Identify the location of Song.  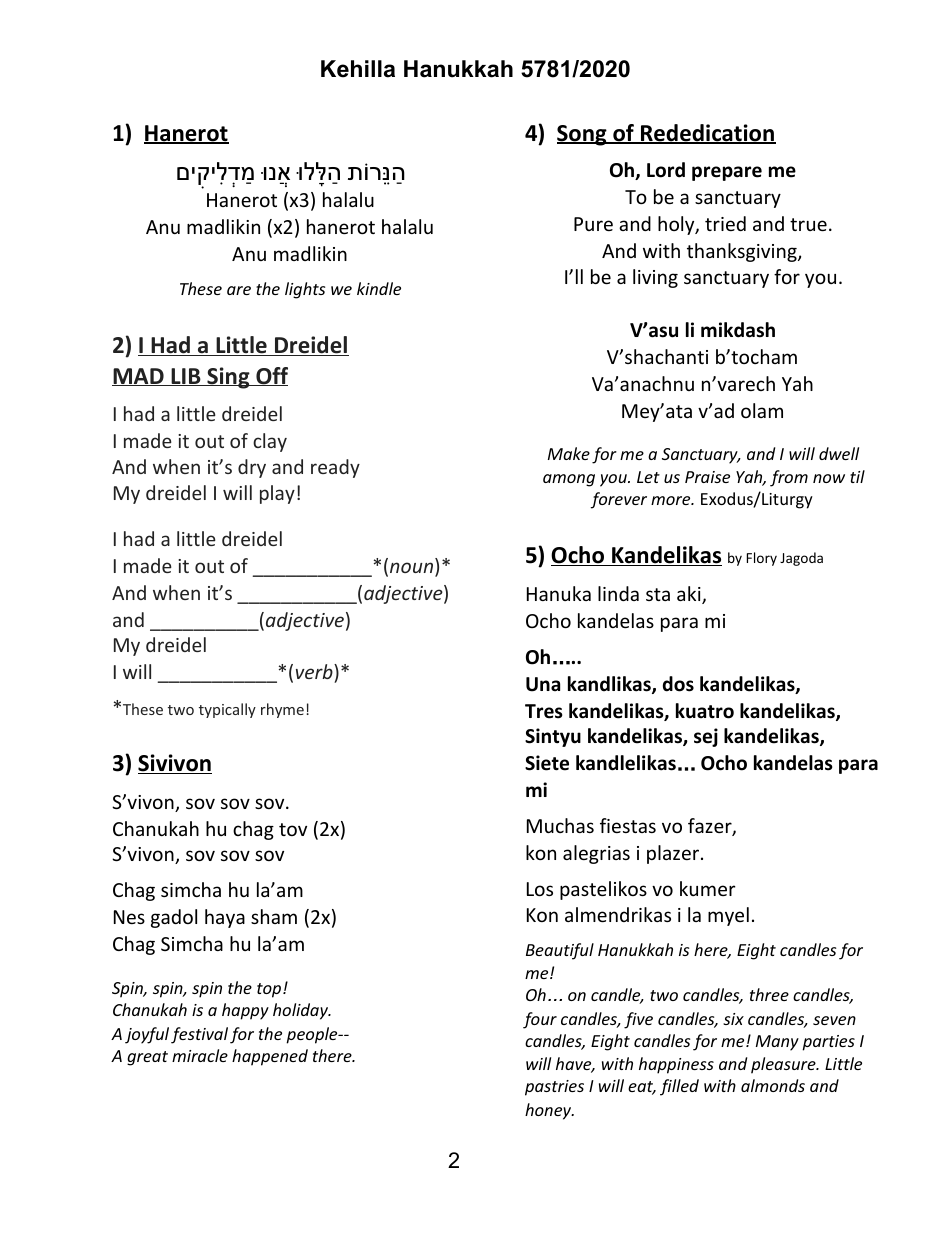
(583, 135).
